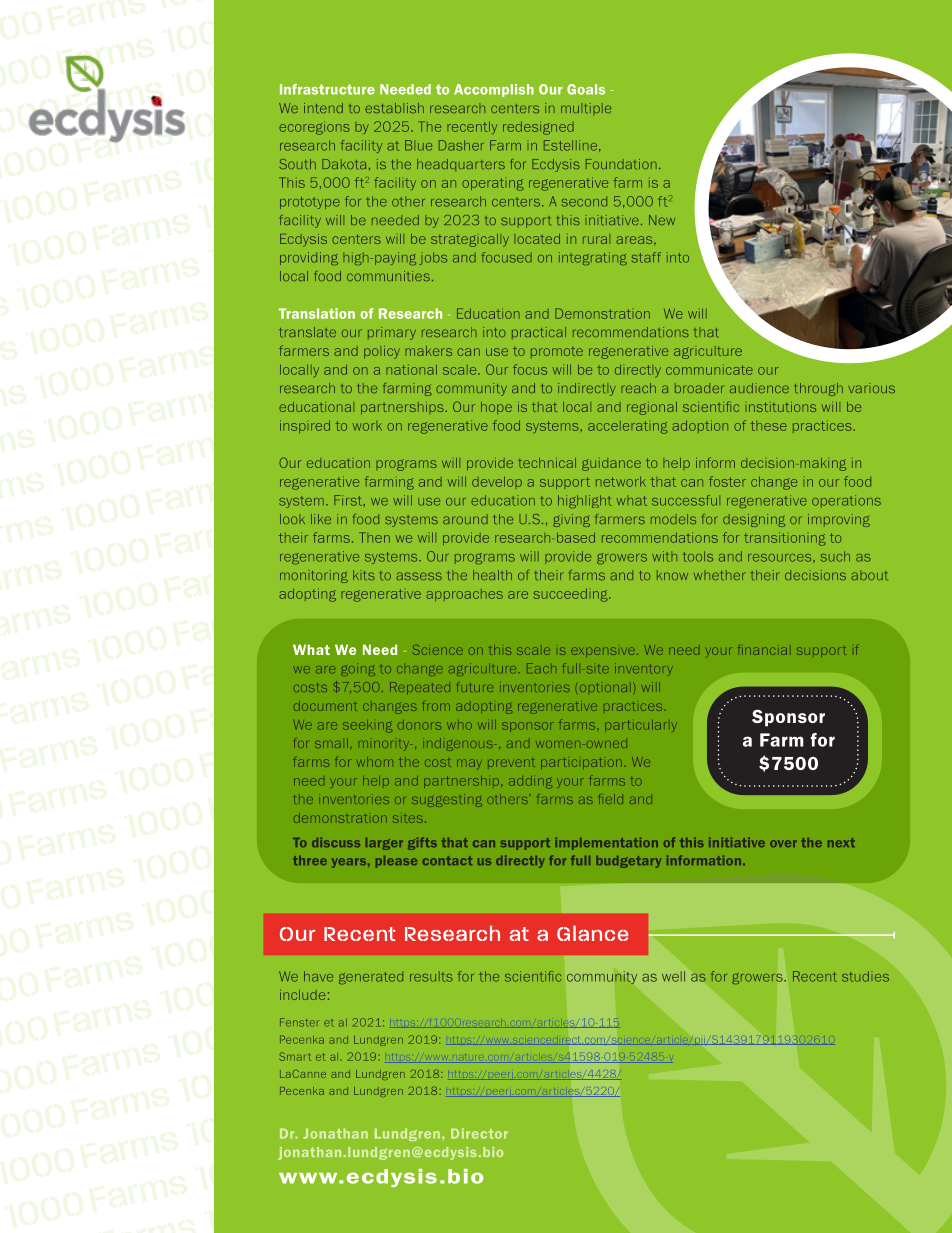  I want to click on guidance, so click(611, 464).
